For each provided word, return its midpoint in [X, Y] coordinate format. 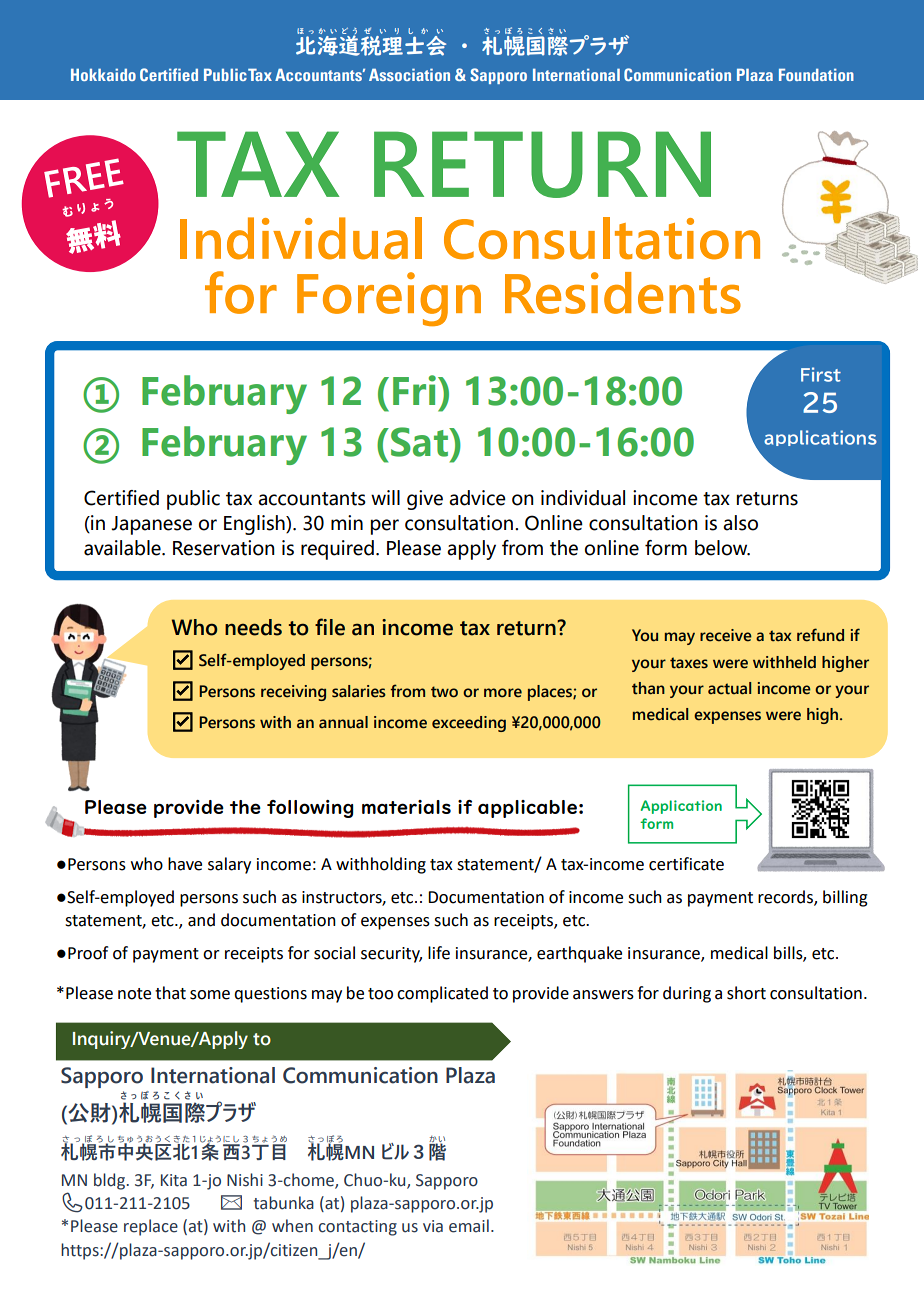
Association [409, 74]
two [444, 692]
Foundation [816, 74]
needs [253, 627]
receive [726, 635]
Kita [174, 1180]
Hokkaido [103, 74]
